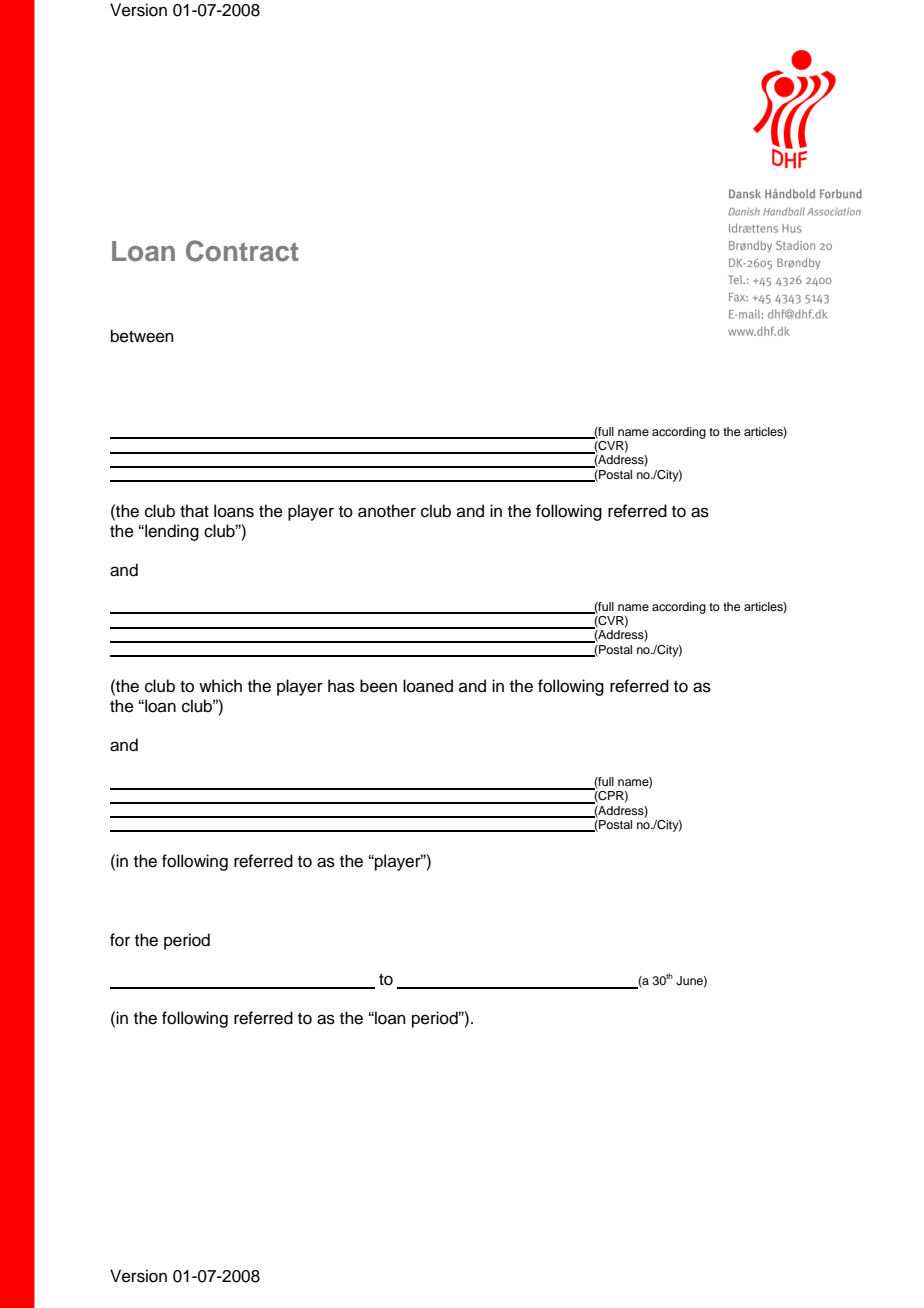 The height and width of the document is (1308, 924). Describe the element at coordinates (378, 686) in the document. I see `been` at that location.
